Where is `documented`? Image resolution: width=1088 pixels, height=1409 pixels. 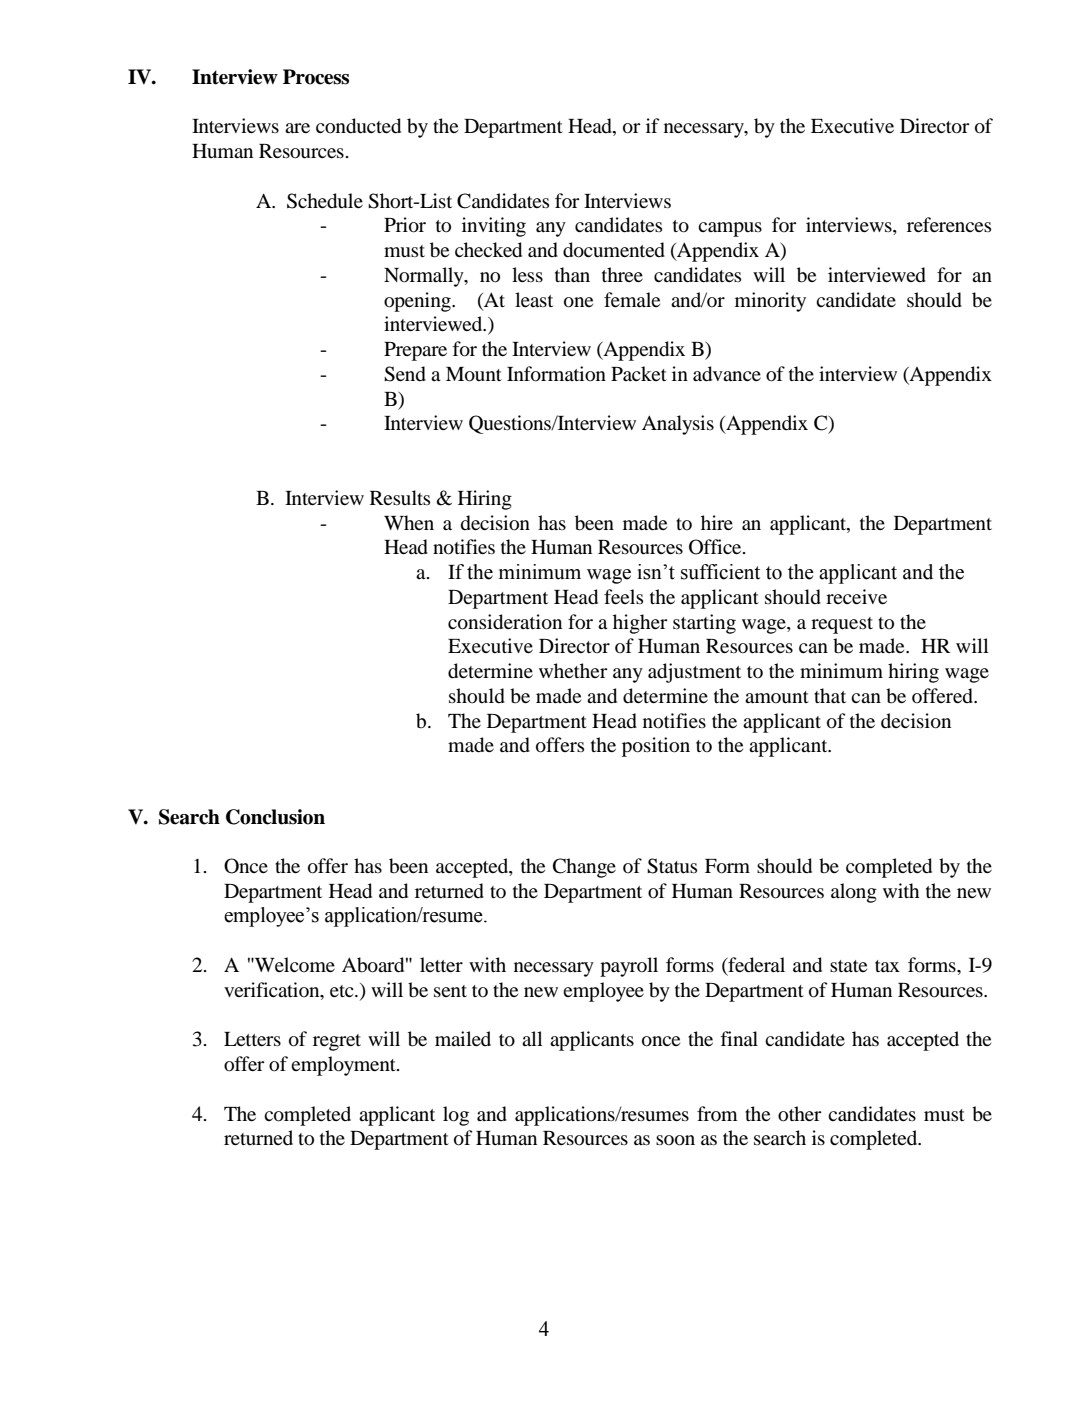
documented is located at coordinates (614, 250).
